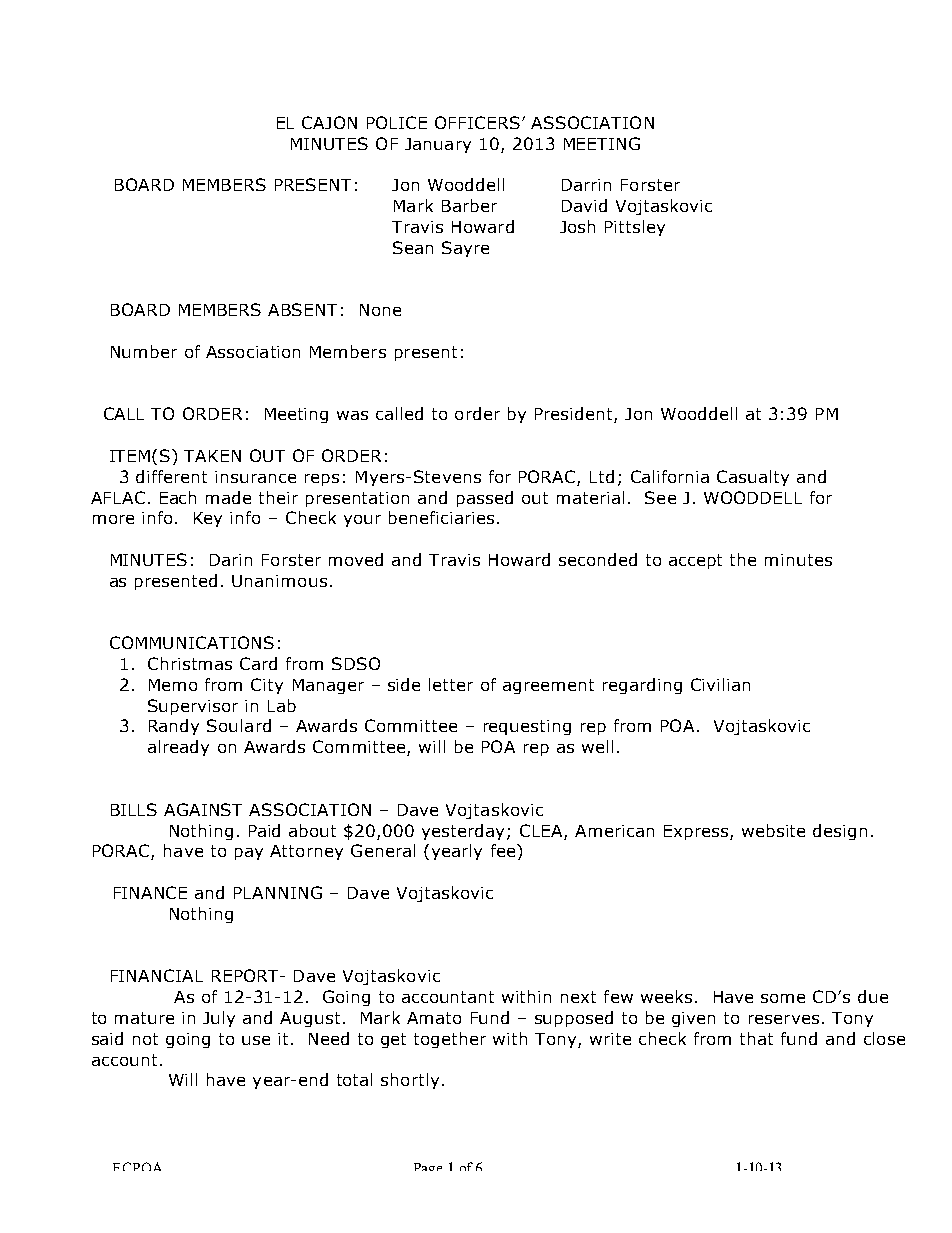  Describe the element at coordinates (203, 809) in the image. I see `AGAINST` at that location.
